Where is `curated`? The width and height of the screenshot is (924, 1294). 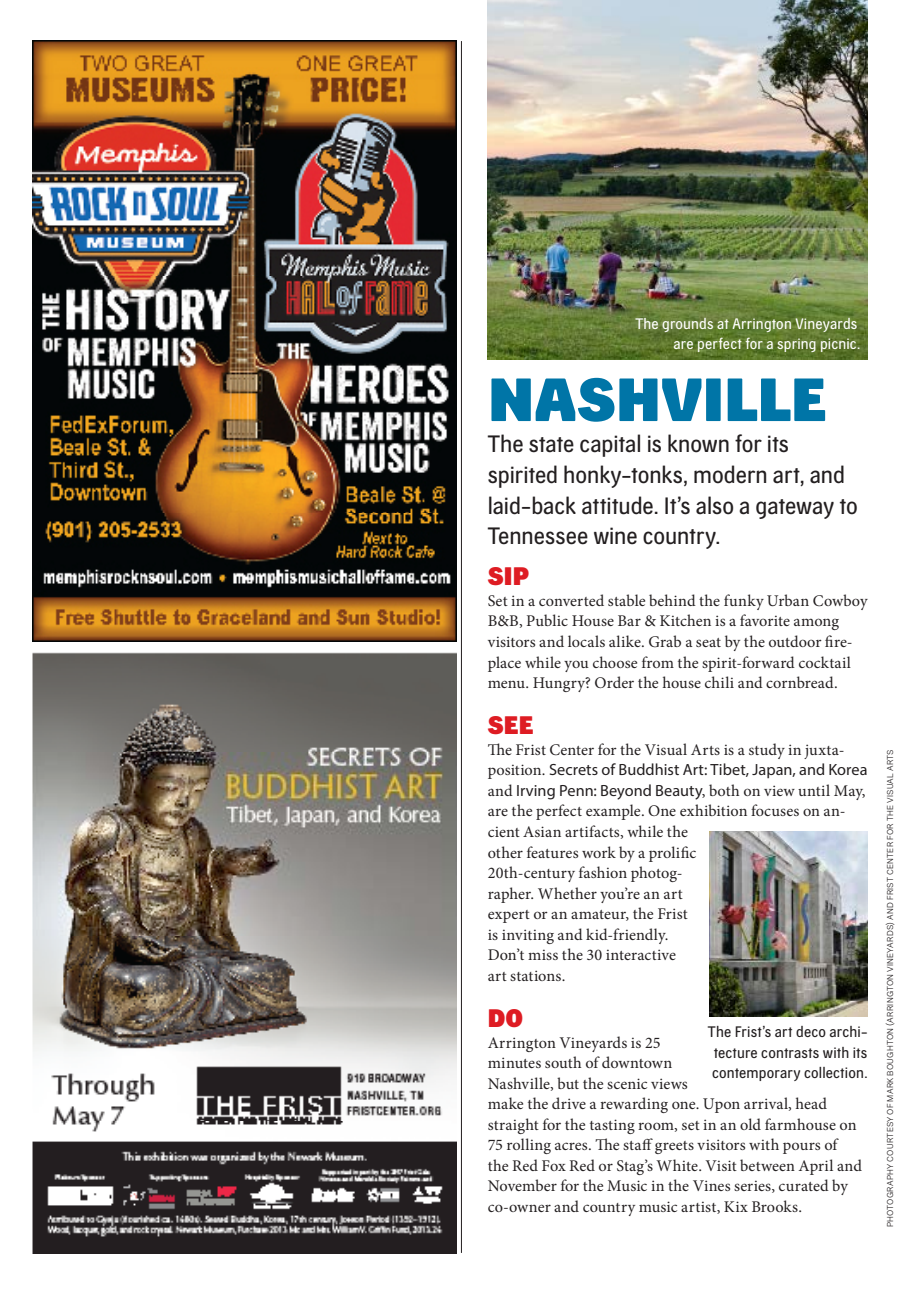 curated is located at coordinates (804, 1185).
